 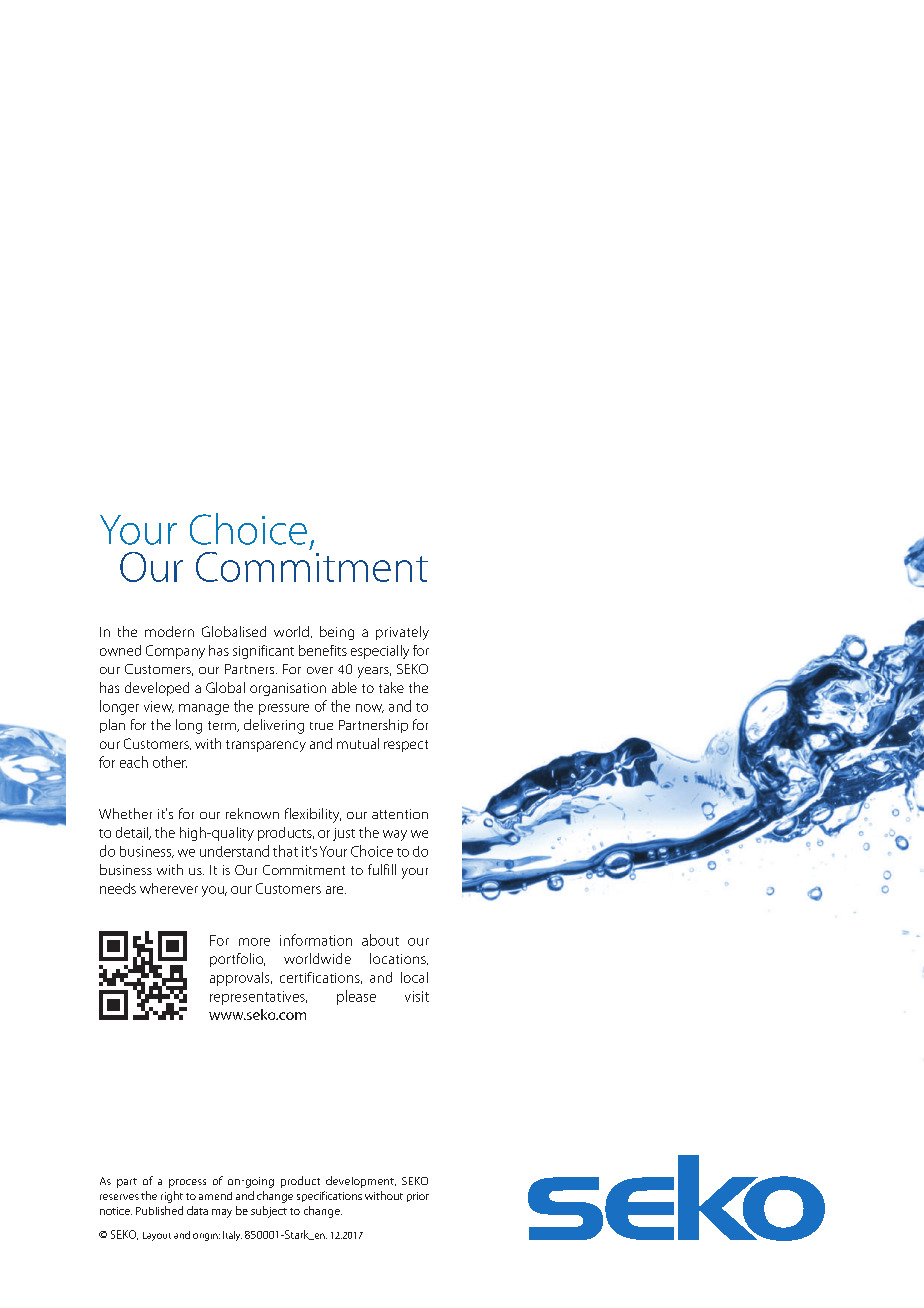 I want to click on Company, so click(x=175, y=652).
